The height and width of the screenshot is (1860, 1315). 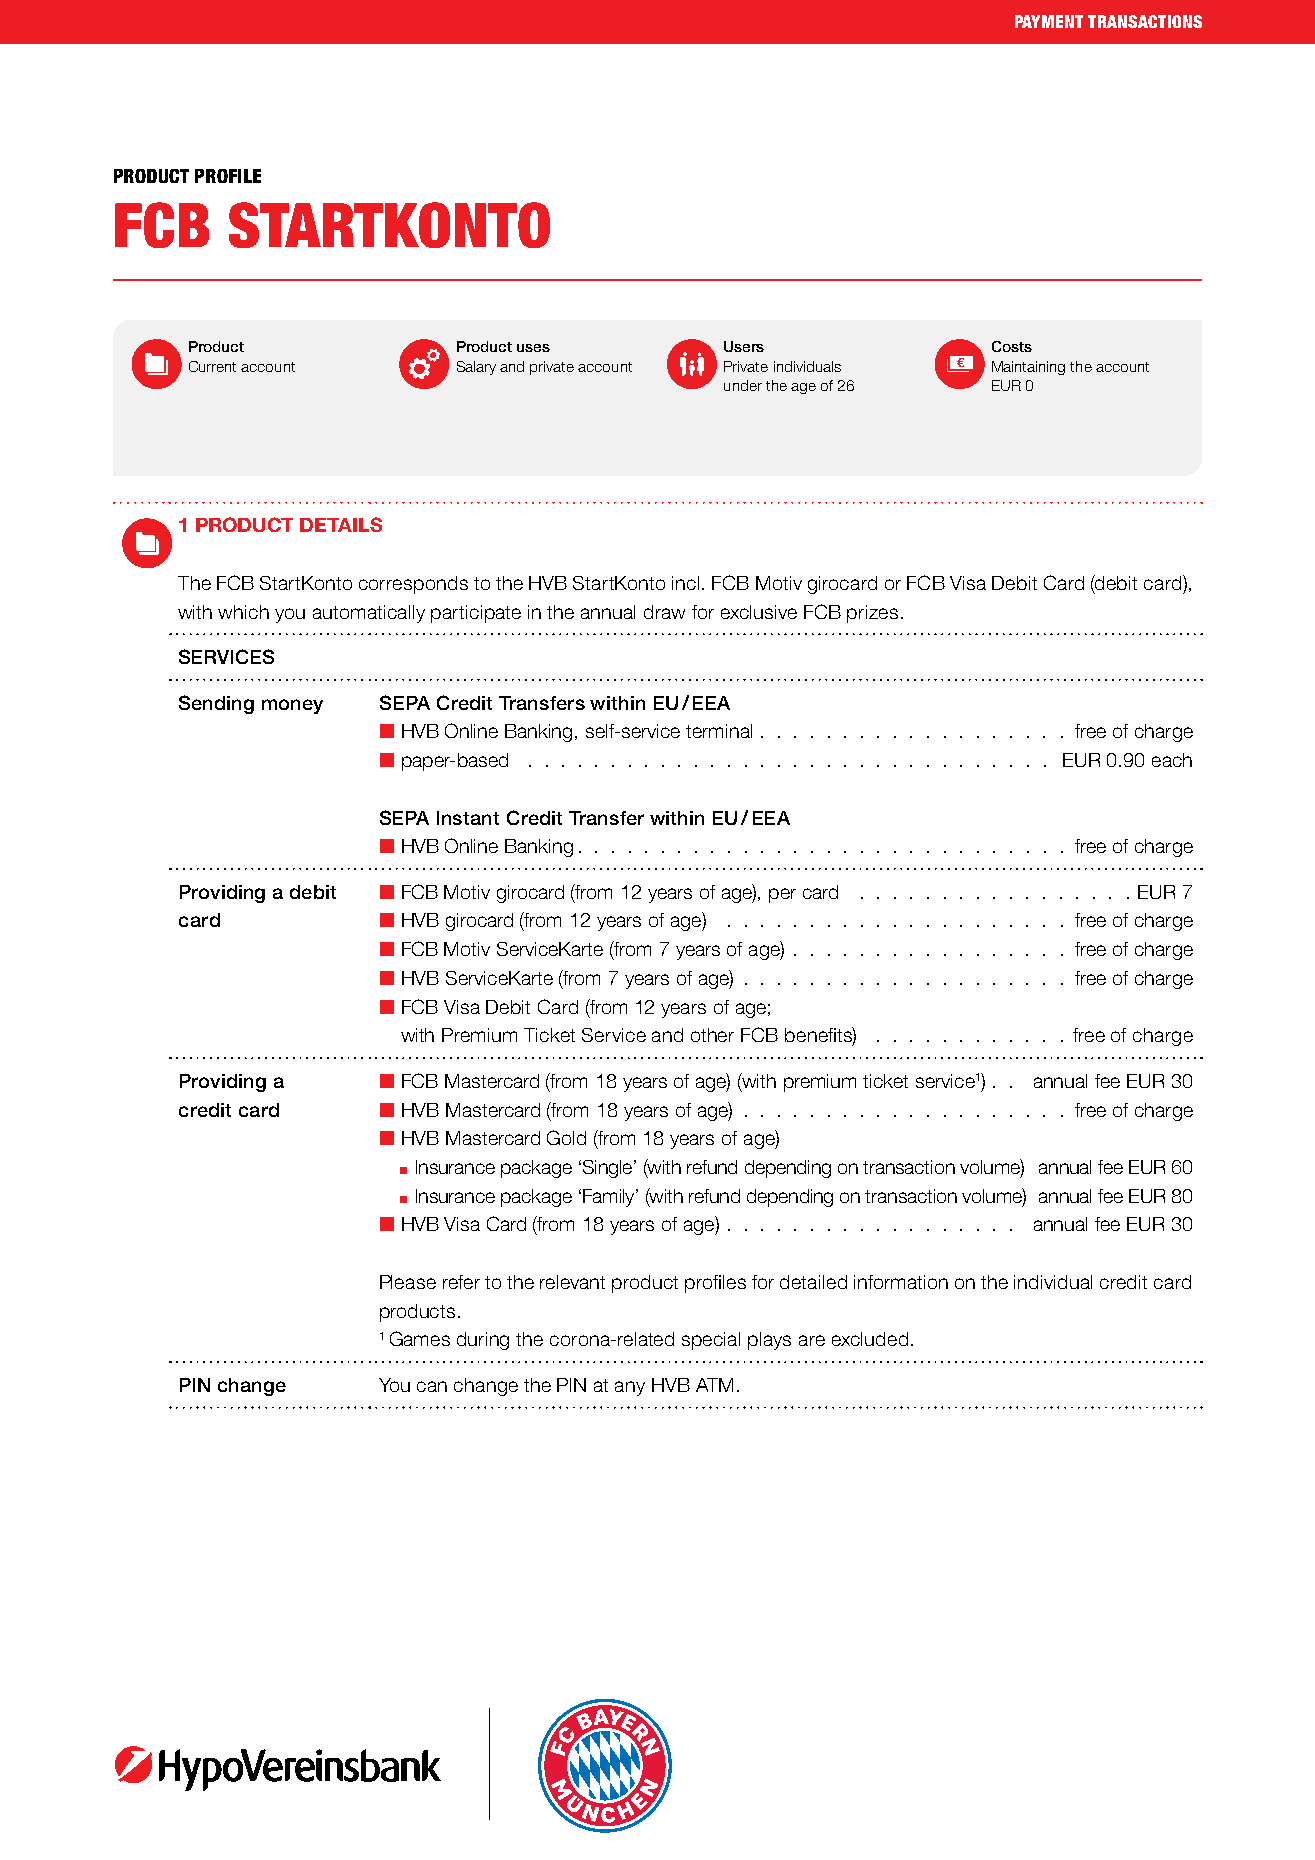 What do you see at coordinates (292, 706) in the screenshot?
I see `money` at bounding box center [292, 706].
